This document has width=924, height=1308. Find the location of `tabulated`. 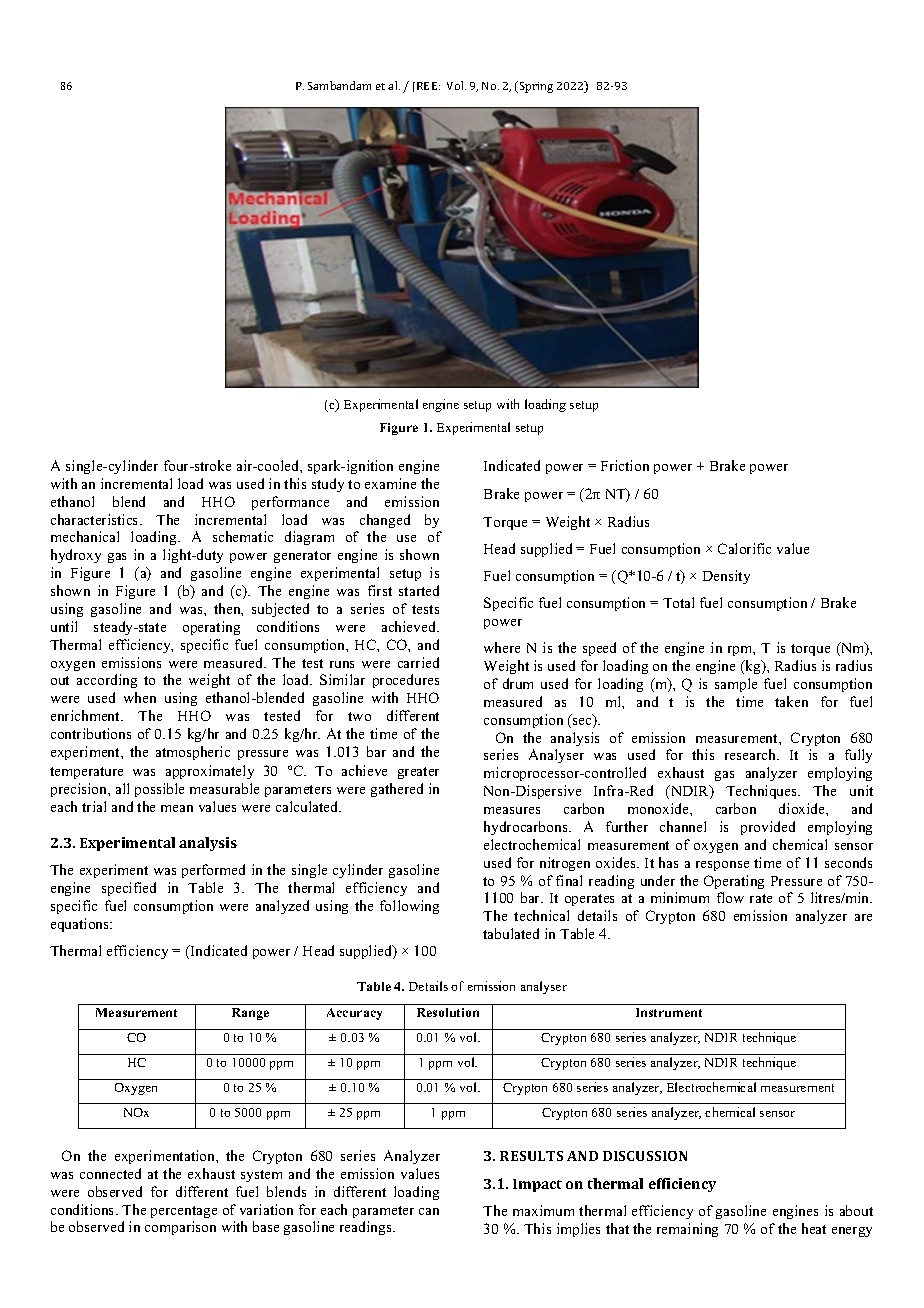

tabulated is located at coordinates (511, 933).
